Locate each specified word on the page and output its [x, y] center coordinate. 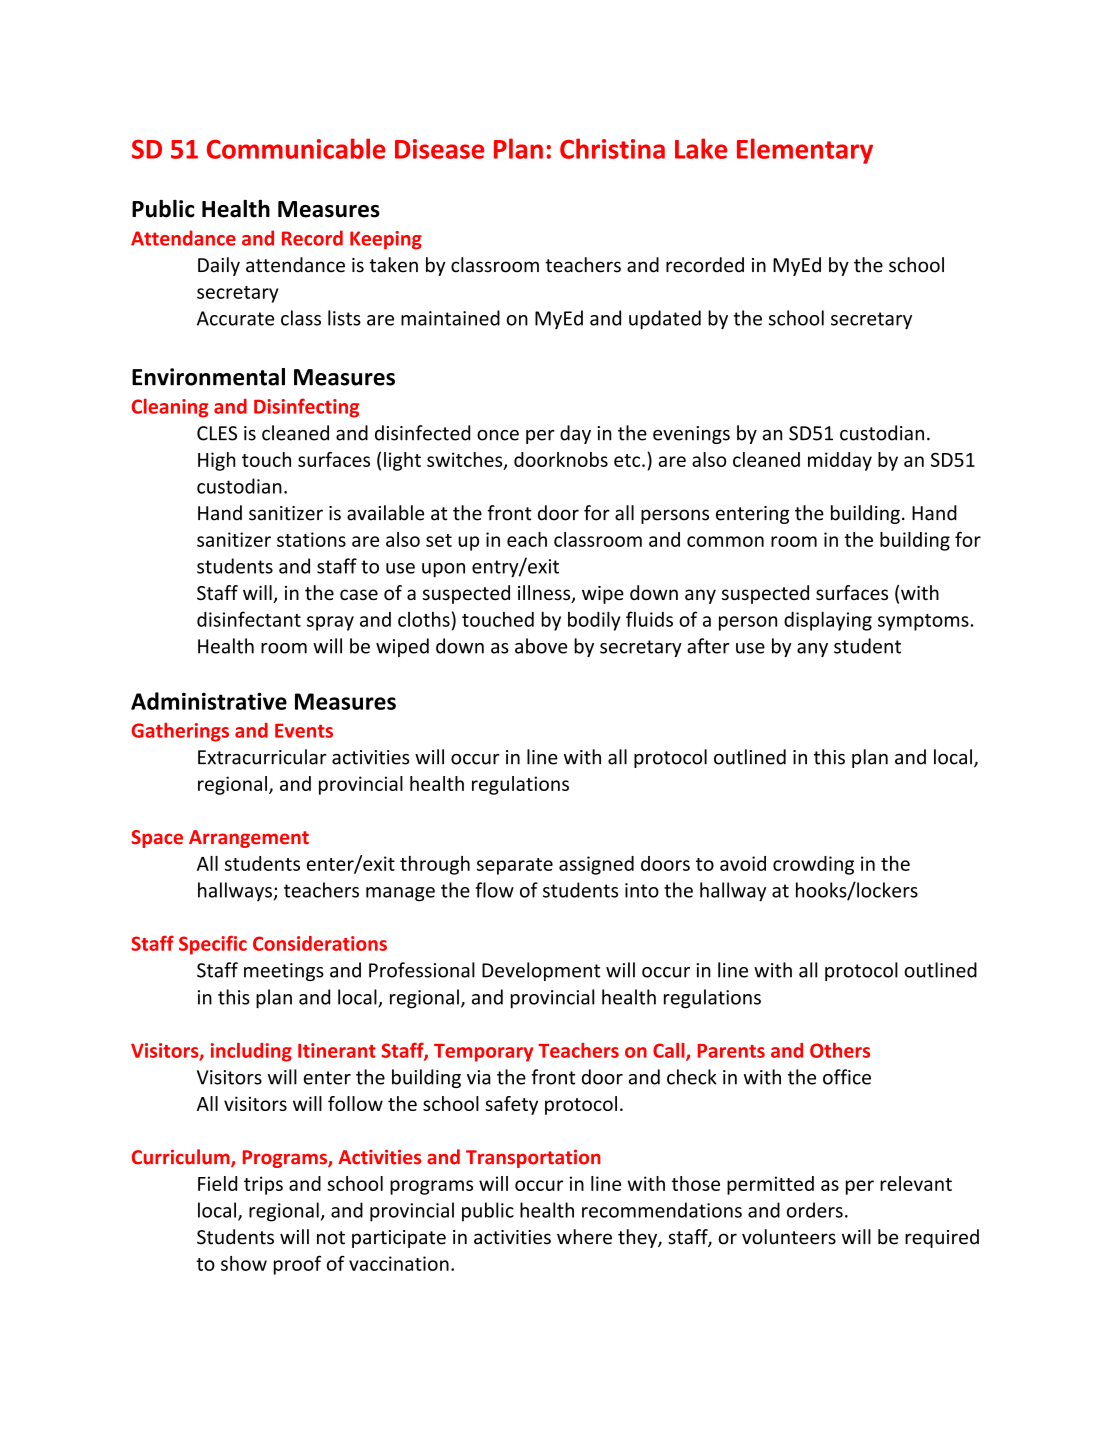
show [244, 1263]
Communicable [296, 148]
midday [840, 461]
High [216, 461]
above [541, 646]
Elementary [805, 151]
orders [815, 1210]
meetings [284, 972]
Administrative [209, 701]
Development [541, 971]
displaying [828, 621]
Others [840, 1050]
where [584, 1237]
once [498, 435]
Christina [612, 148]
